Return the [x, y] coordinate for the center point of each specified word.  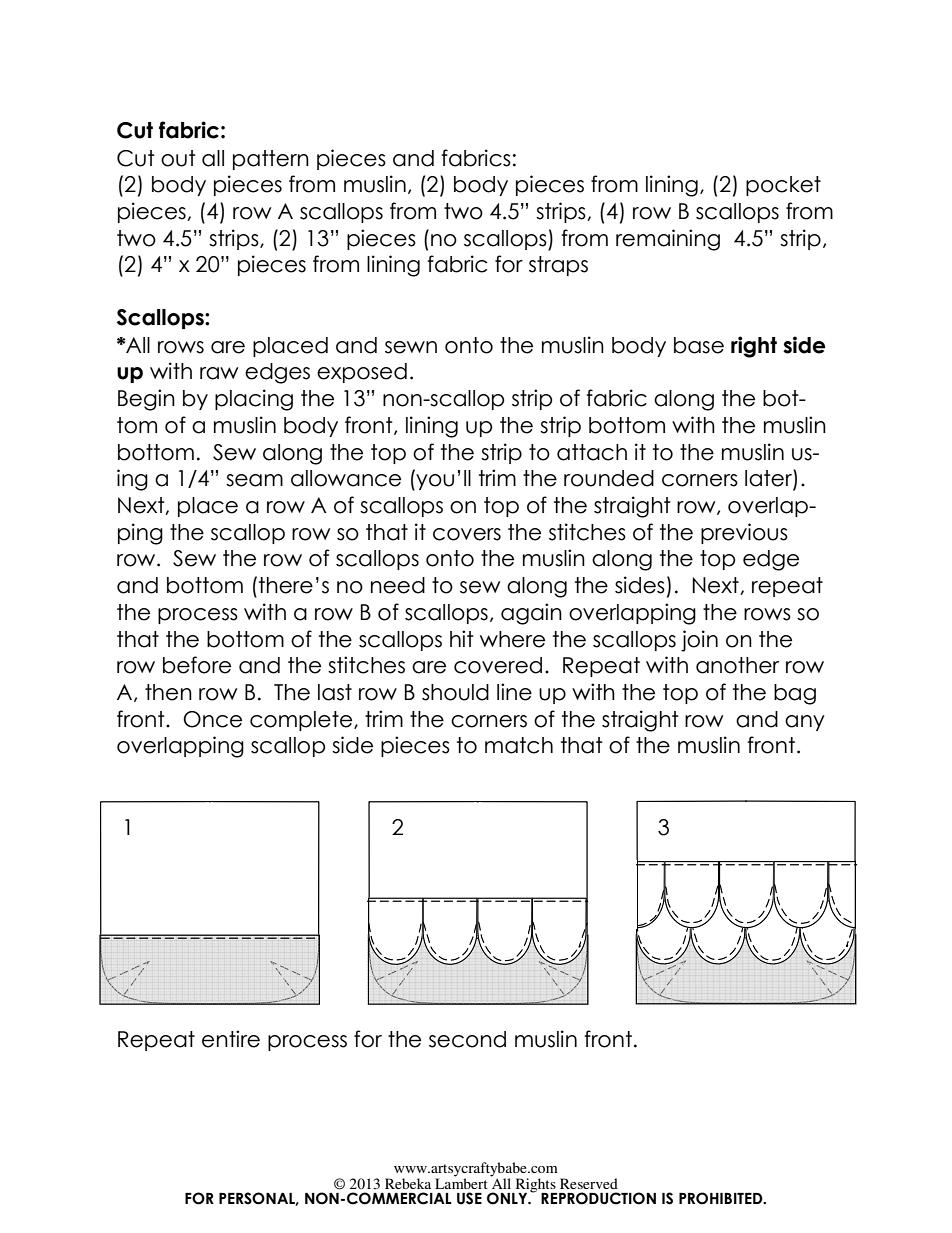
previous [744, 533]
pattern [271, 160]
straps [558, 266]
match [519, 745]
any [805, 723]
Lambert [461, 1182]
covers [467, 534]
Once [212, 719]
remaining [668, 240]
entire [231, 1039]
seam [254, 480]
